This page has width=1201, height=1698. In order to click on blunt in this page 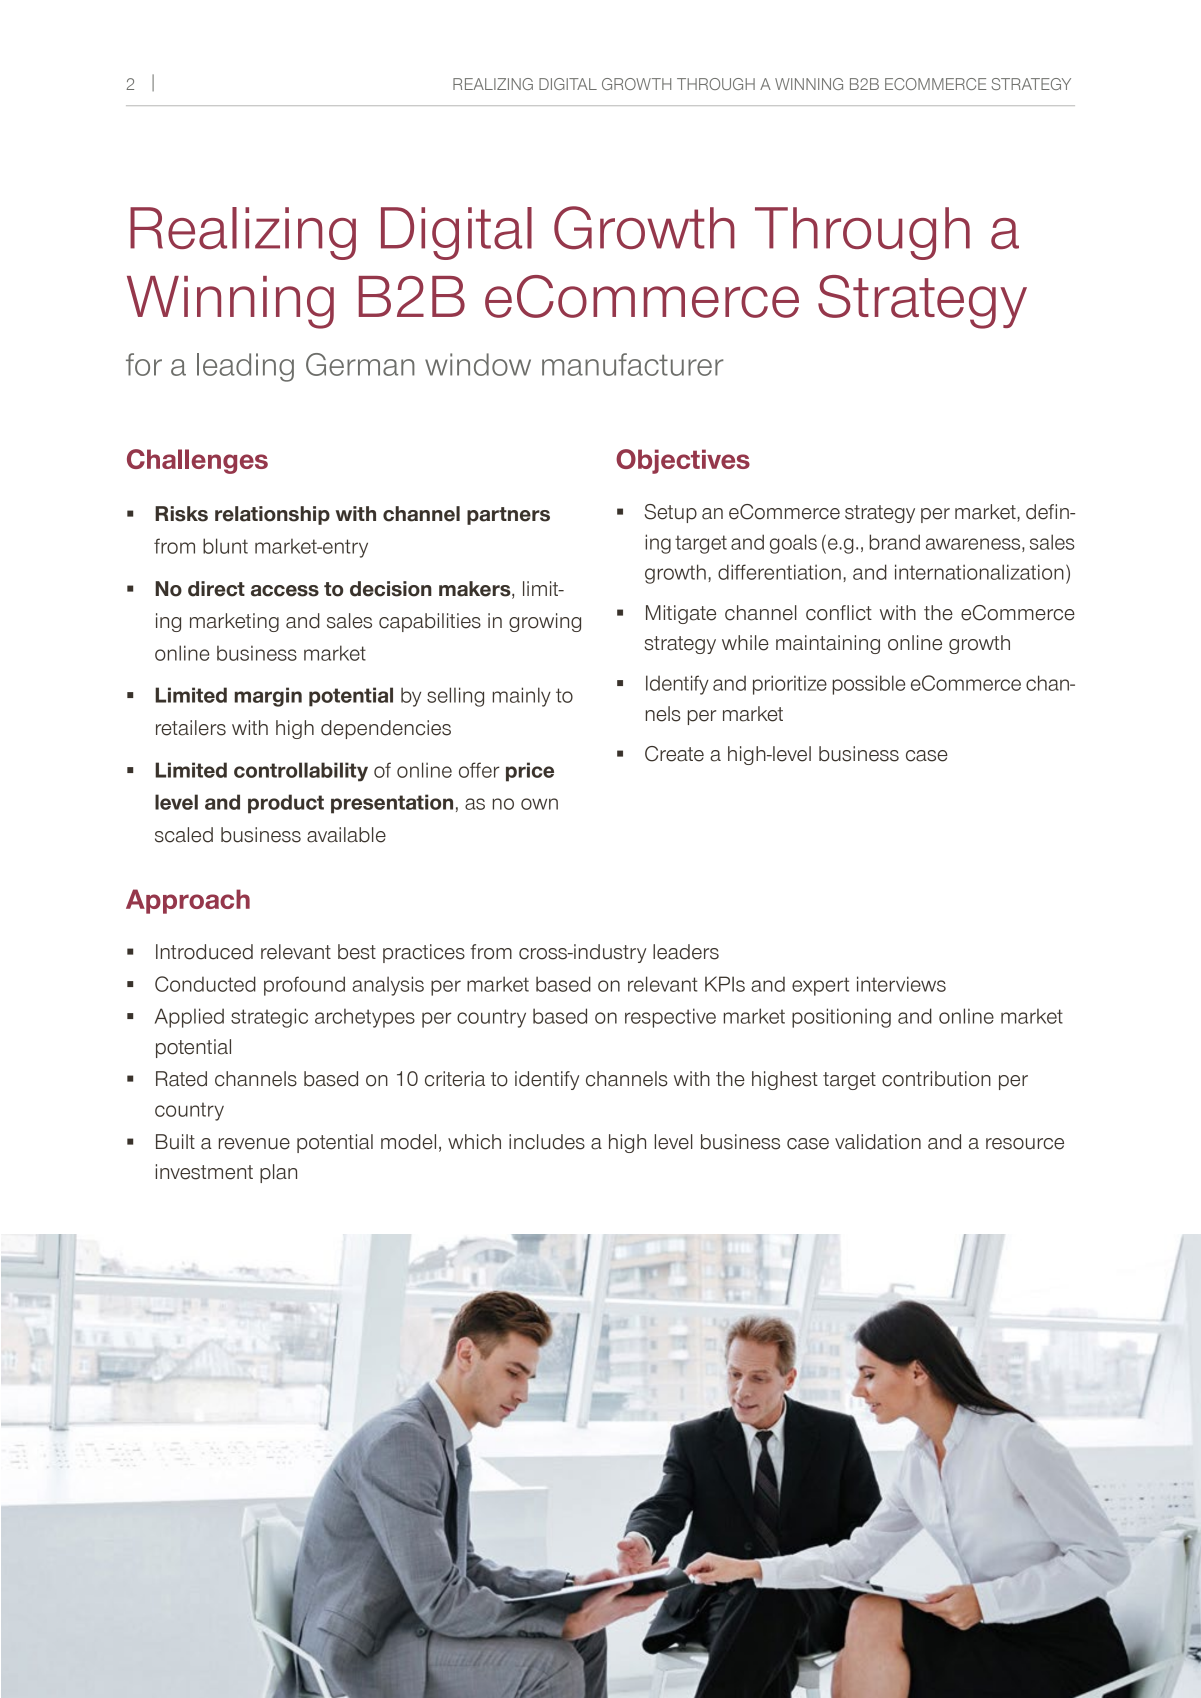, I will do `click(225, 546)`.
